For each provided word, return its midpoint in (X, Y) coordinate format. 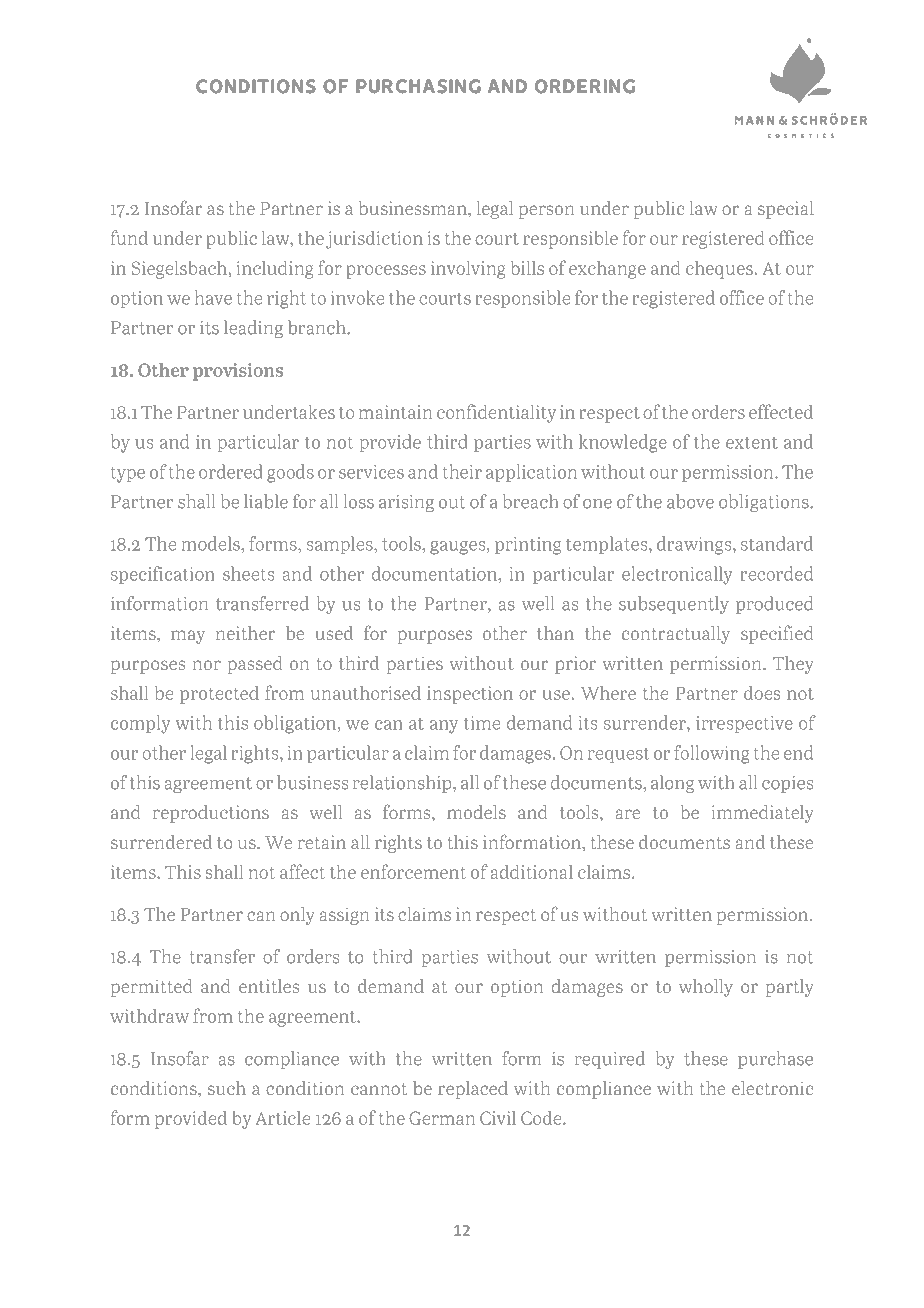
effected (781, 411)
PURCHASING (418, 86)
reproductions (211, 814)
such (227, 1088)
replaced (473, 1090)
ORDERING (585, 86)
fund (129, 237)
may (188, 637)
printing (528, 546)
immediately (763, 814)
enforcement (413, 871)
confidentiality (496, 413)
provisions (238, 372)
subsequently (674, 605)
